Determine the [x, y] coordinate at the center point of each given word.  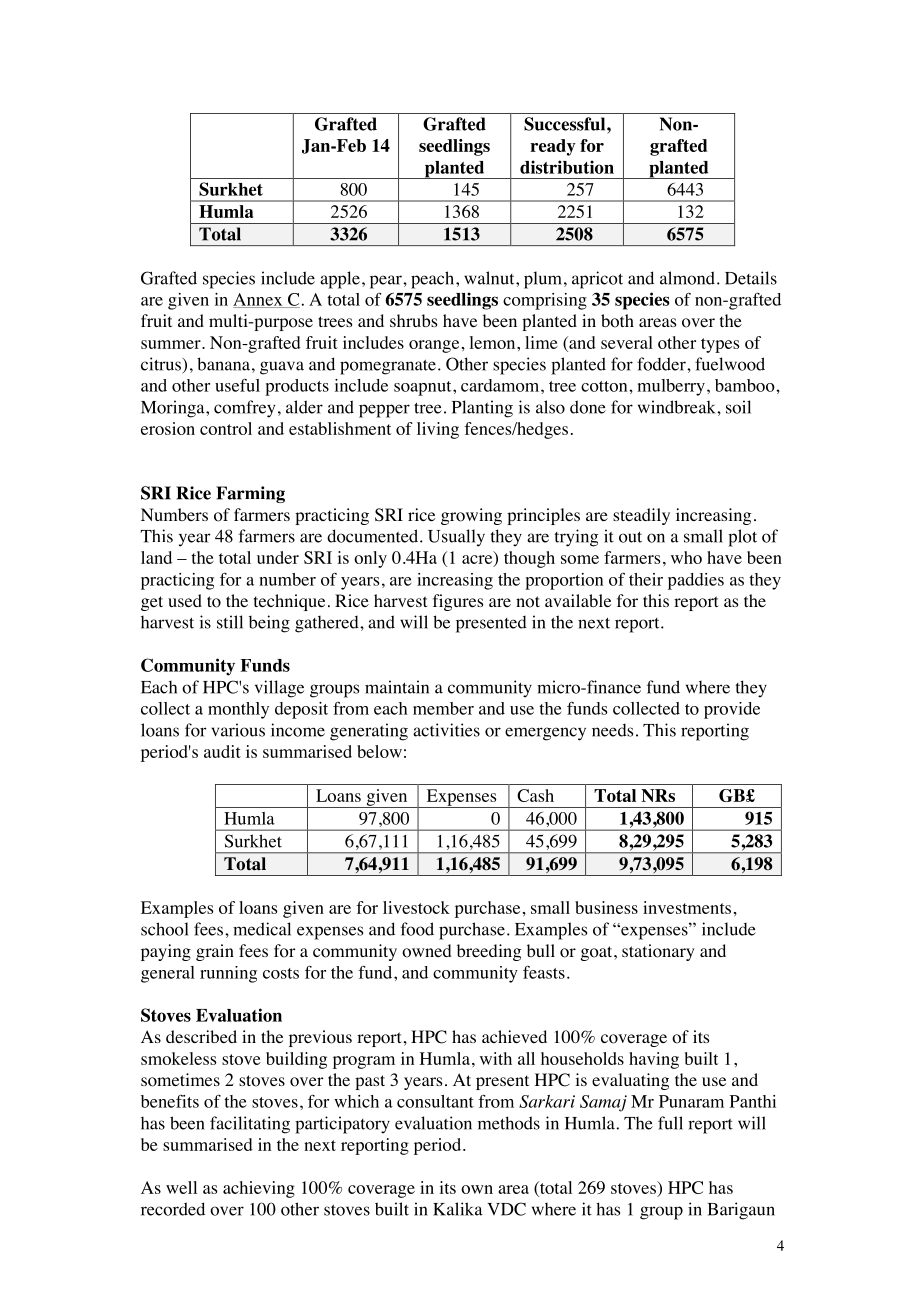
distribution [567, 167]
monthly [238, 710]
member [443, 708]
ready [553, 147]
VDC [506, 1209]
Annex [259, 300]
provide [732, 710]
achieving [259, 1189]
